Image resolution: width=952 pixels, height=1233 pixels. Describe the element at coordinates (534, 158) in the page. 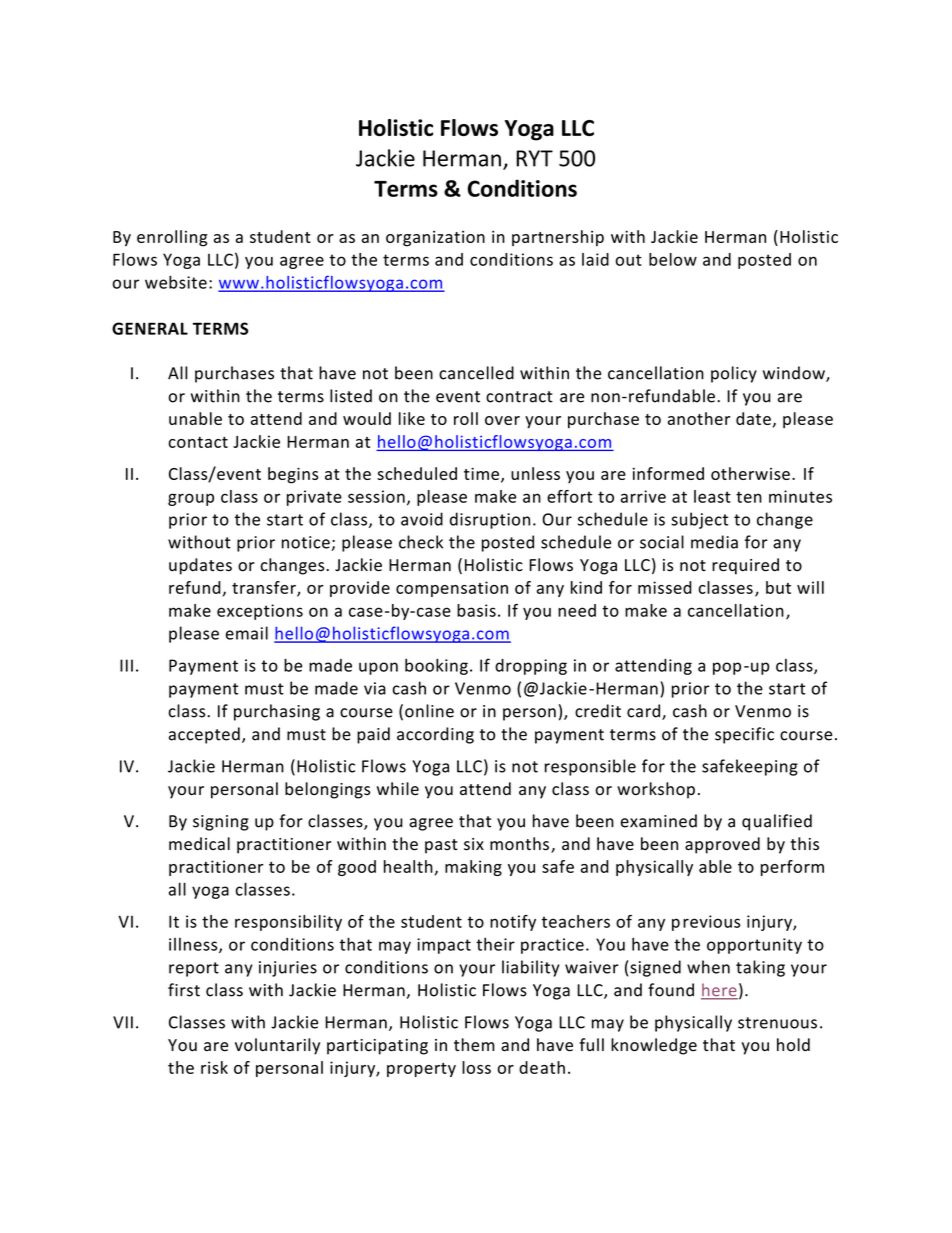

I see `RYT` at that location.
